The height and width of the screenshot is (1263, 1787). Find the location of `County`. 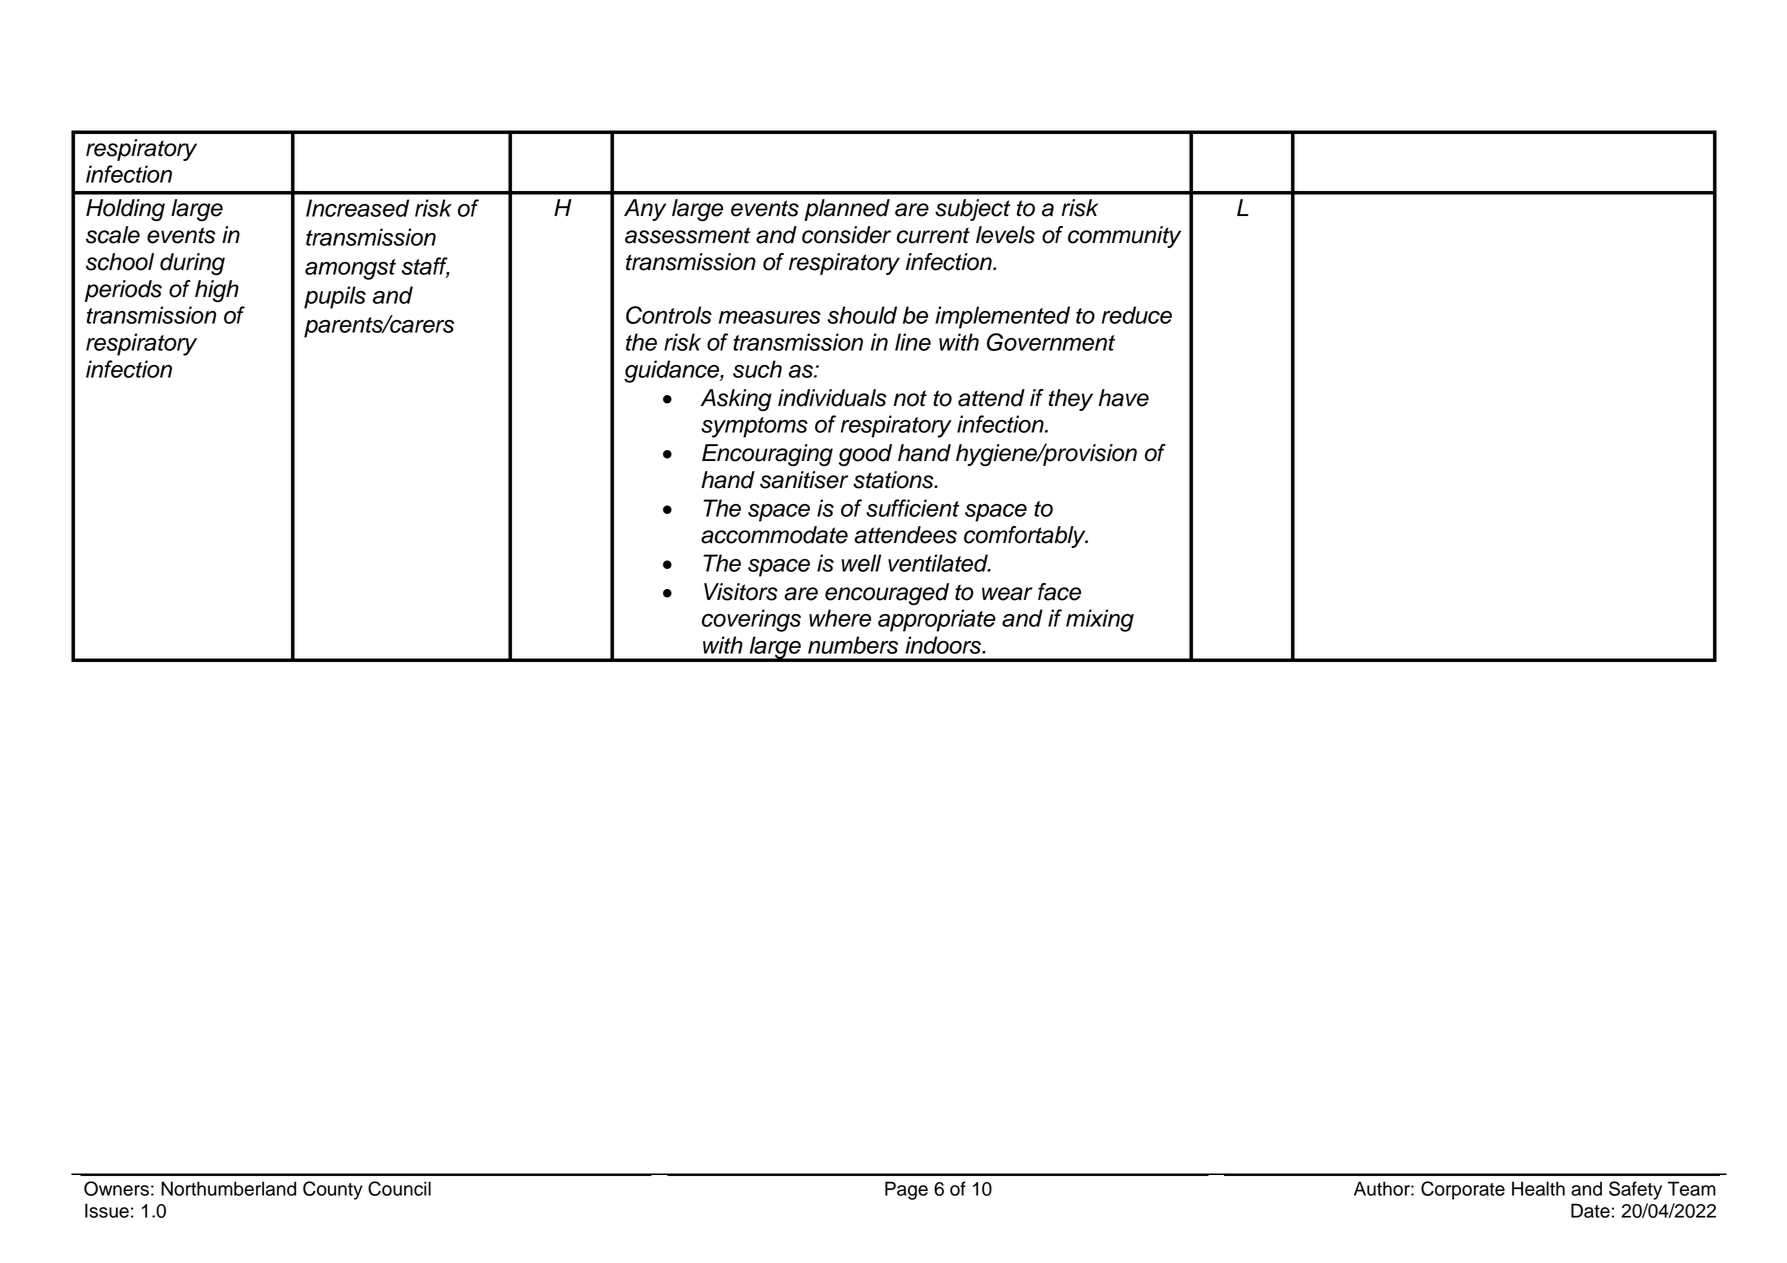

County is located at coordinates (333, 1190).
